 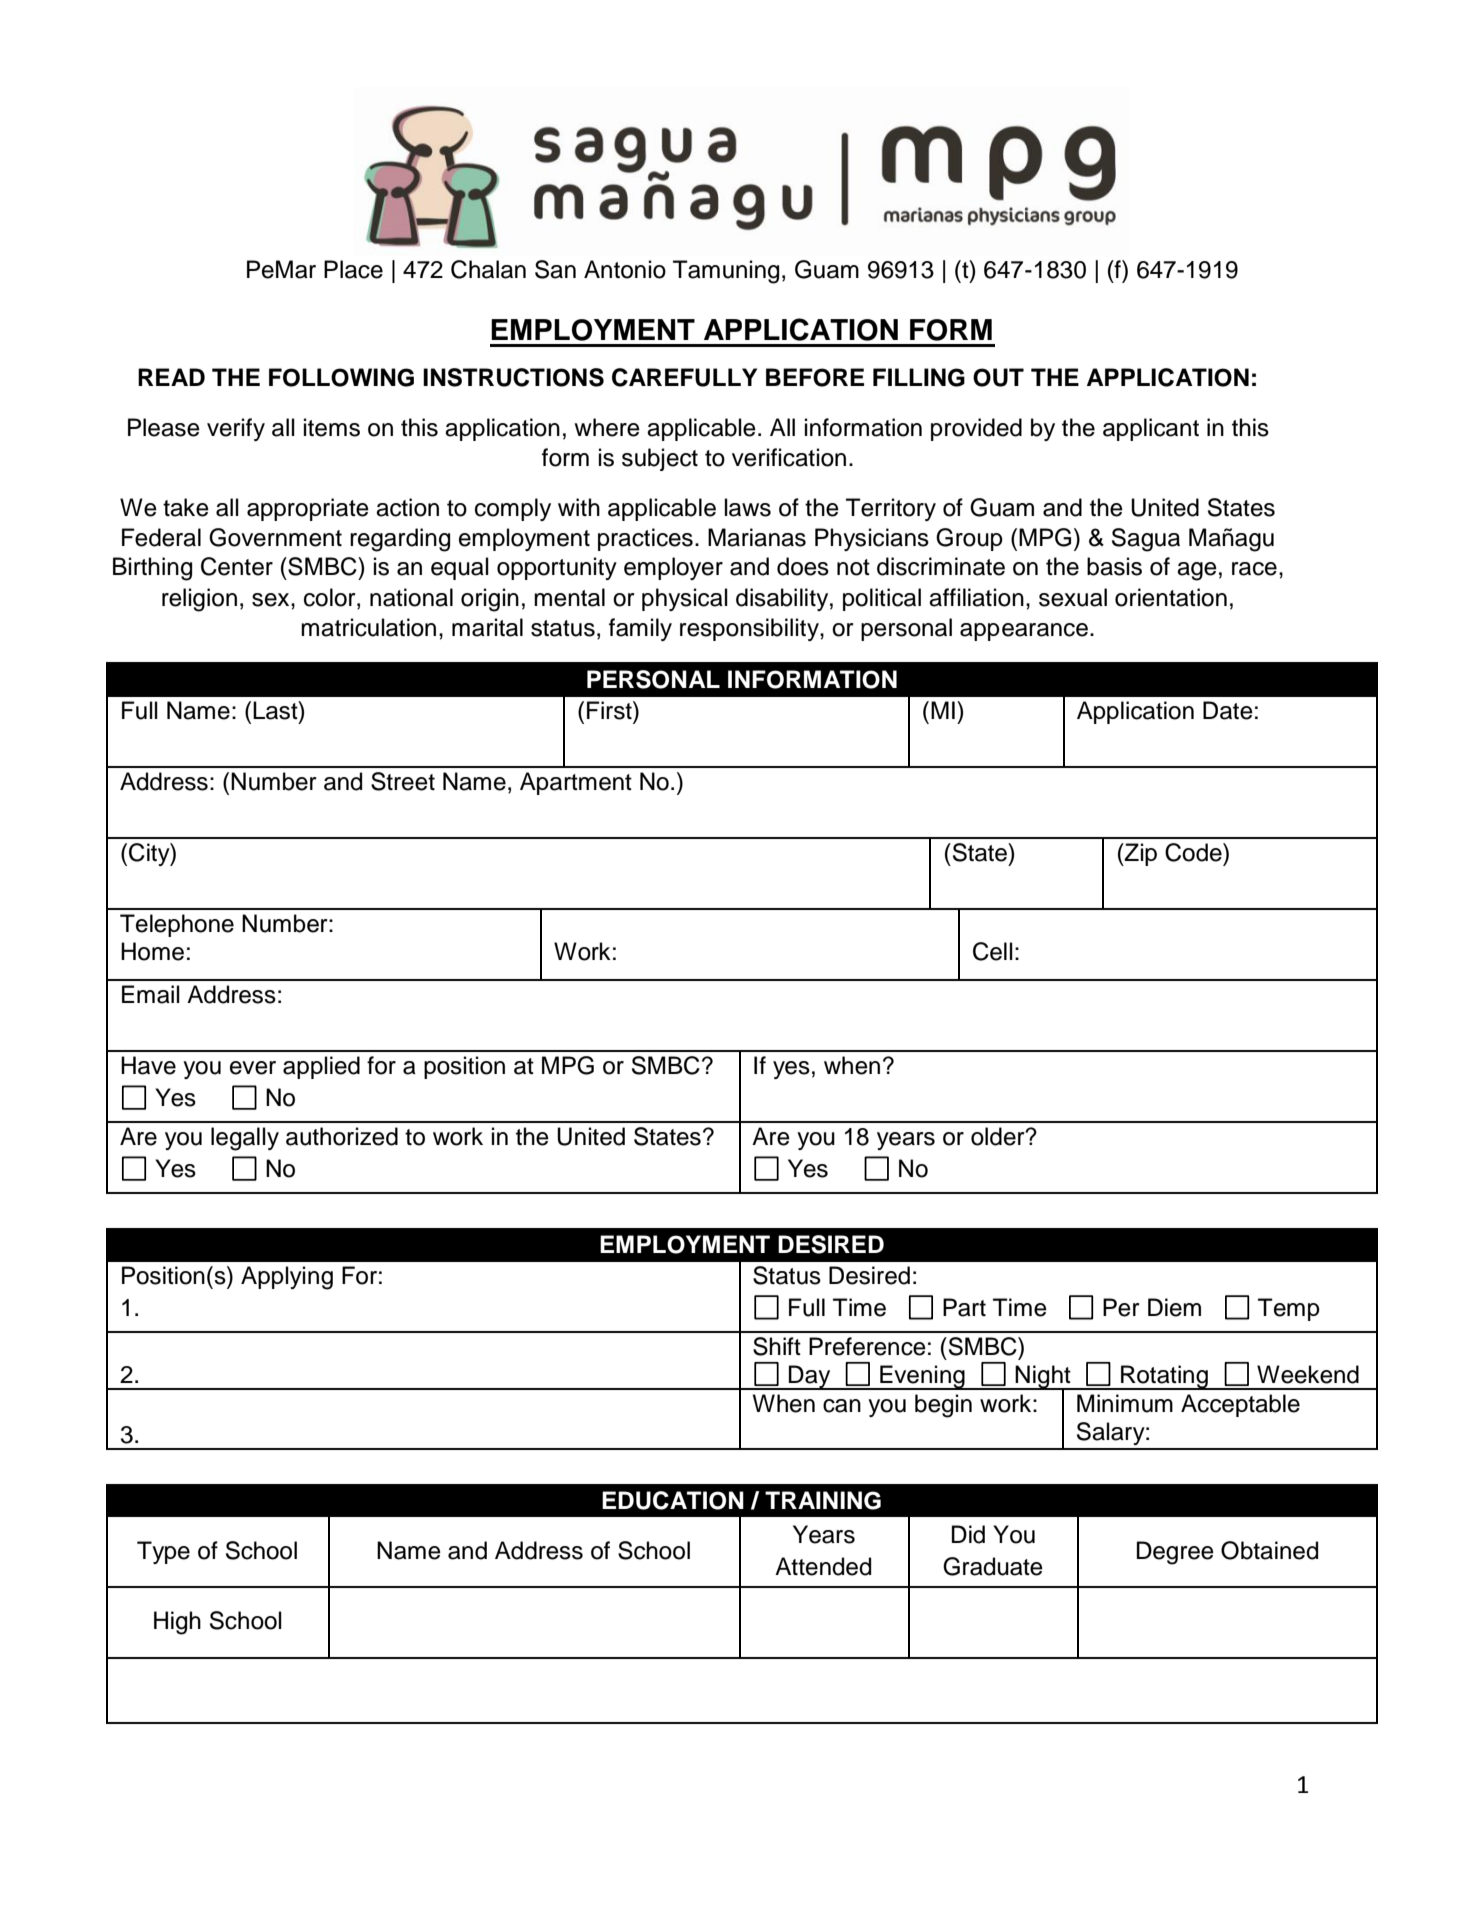 I want to click on Diem, so click(x=1174, y=1307).
